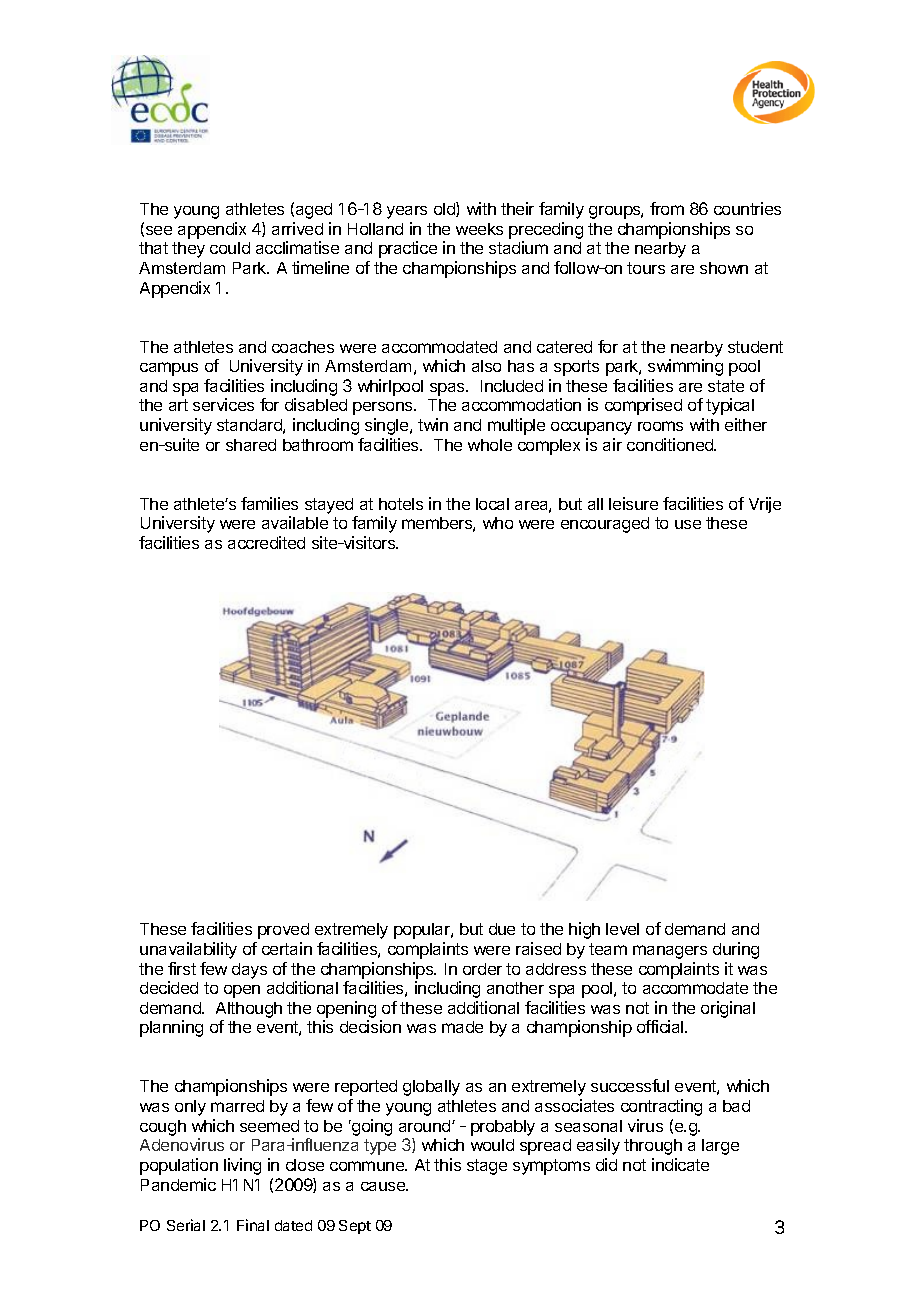  Describe the element at coordinates (242, 1166) in the screenshot. I see `living` at that location.
